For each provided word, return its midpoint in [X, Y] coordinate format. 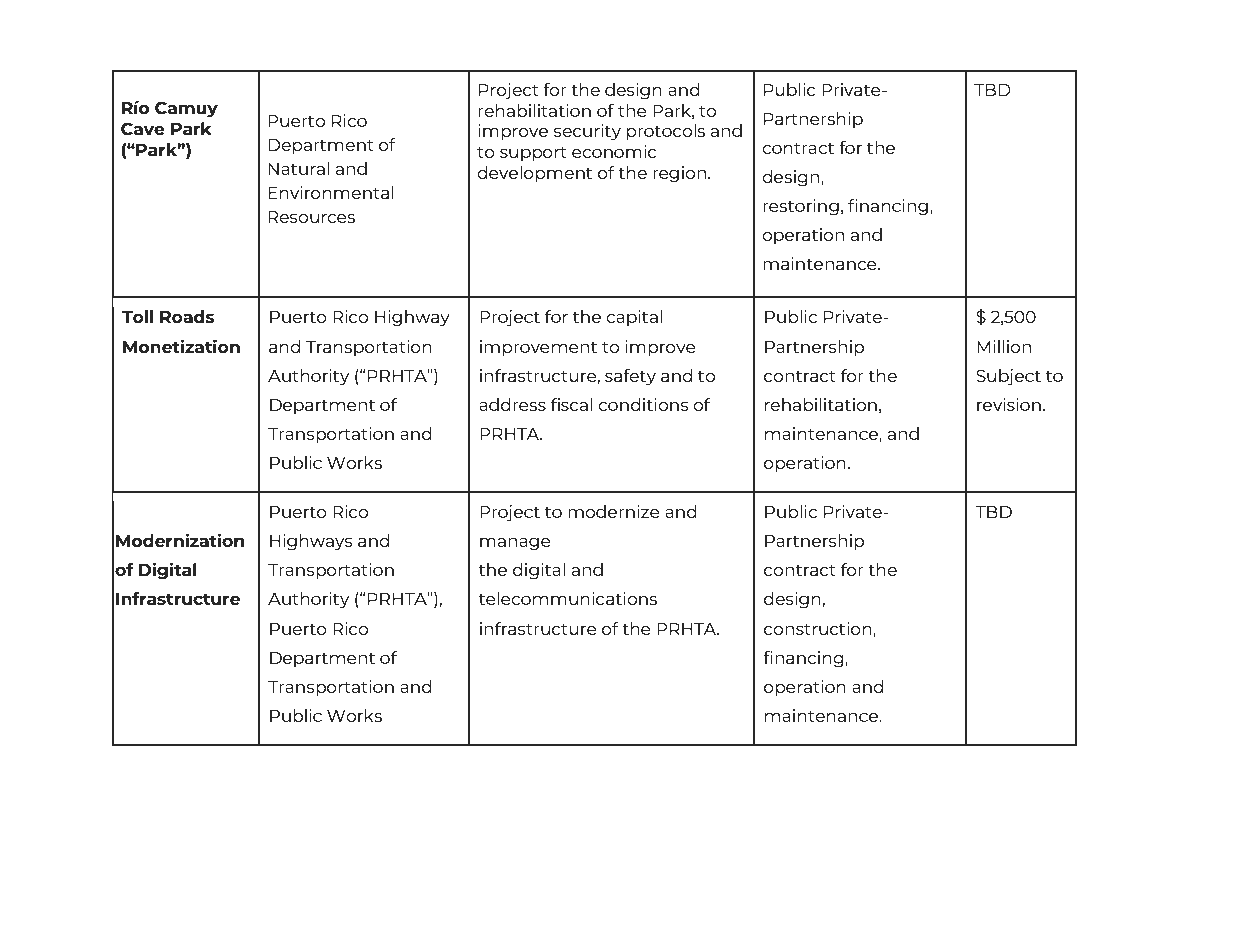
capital [634, 318]
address [512, 404]
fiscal [571, 404]
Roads [187, 316]
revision [1009, 404]
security [587, 132]
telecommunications [568, 598]
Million [1004, 346]
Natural [298, 168]
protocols [666, 132]
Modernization [180, 540]
